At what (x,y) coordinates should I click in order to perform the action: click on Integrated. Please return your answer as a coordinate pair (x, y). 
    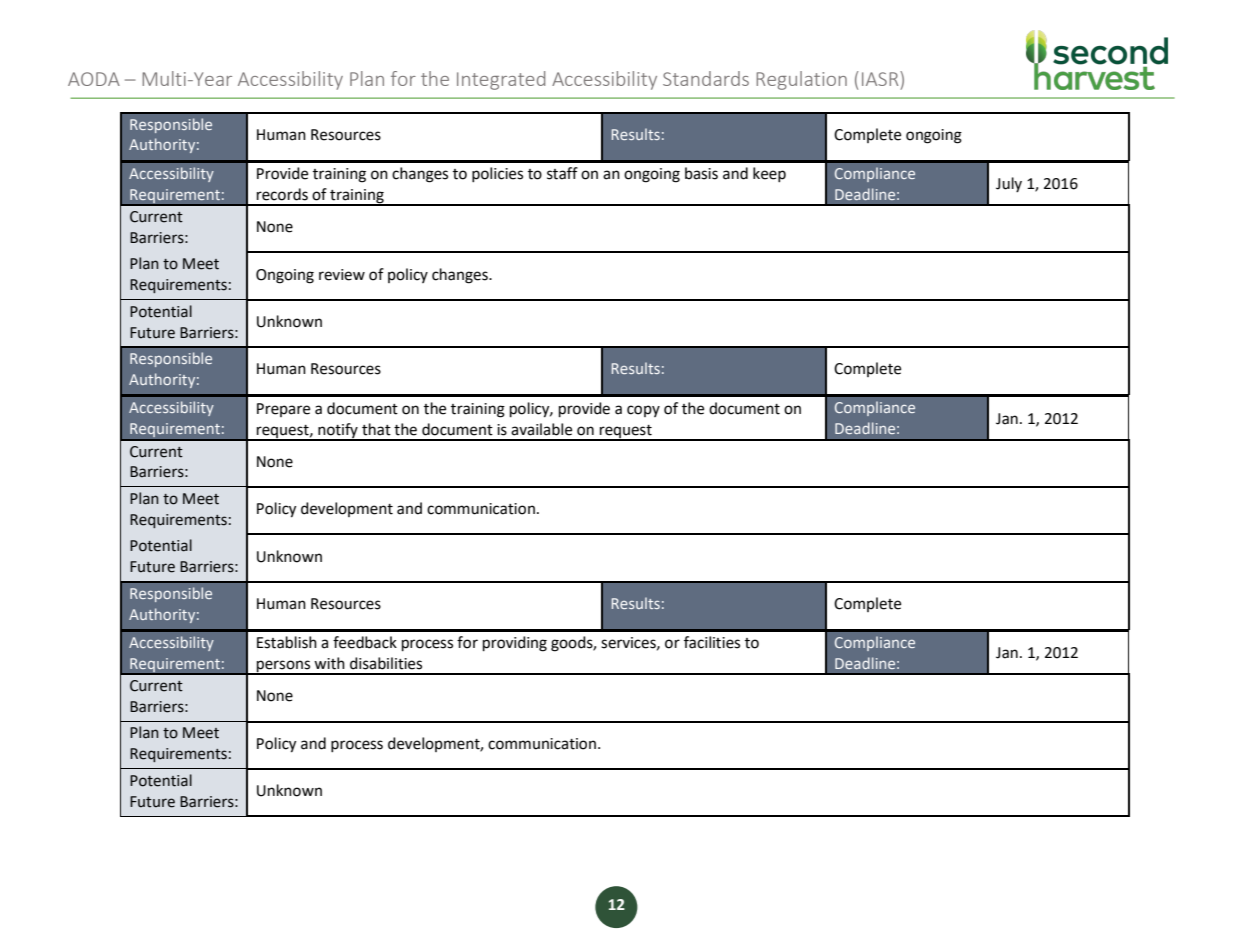
    Looking at the image, I should click on (501, 80).
